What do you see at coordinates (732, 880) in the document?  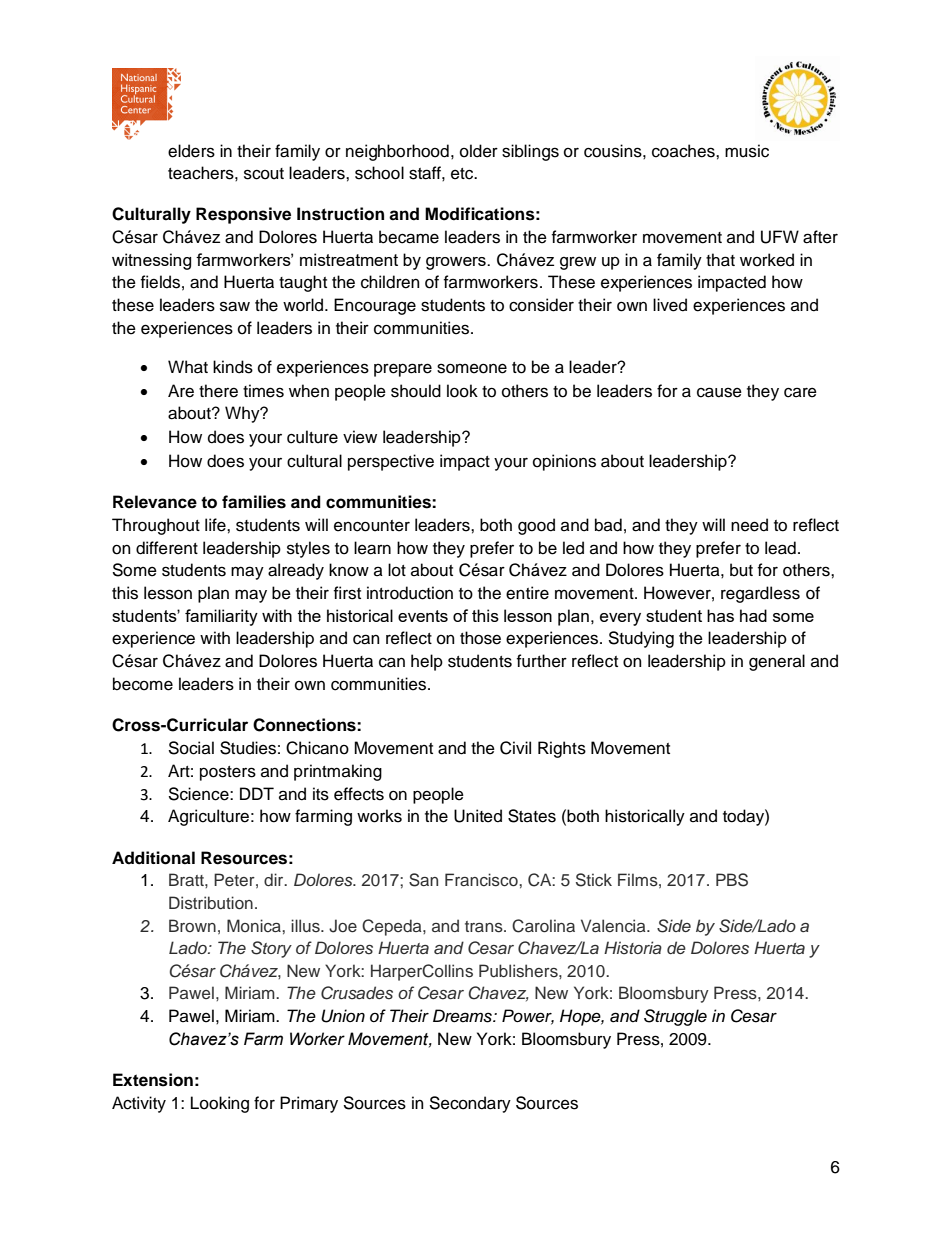 I see `PBS` at bounding box center [732, 880].
